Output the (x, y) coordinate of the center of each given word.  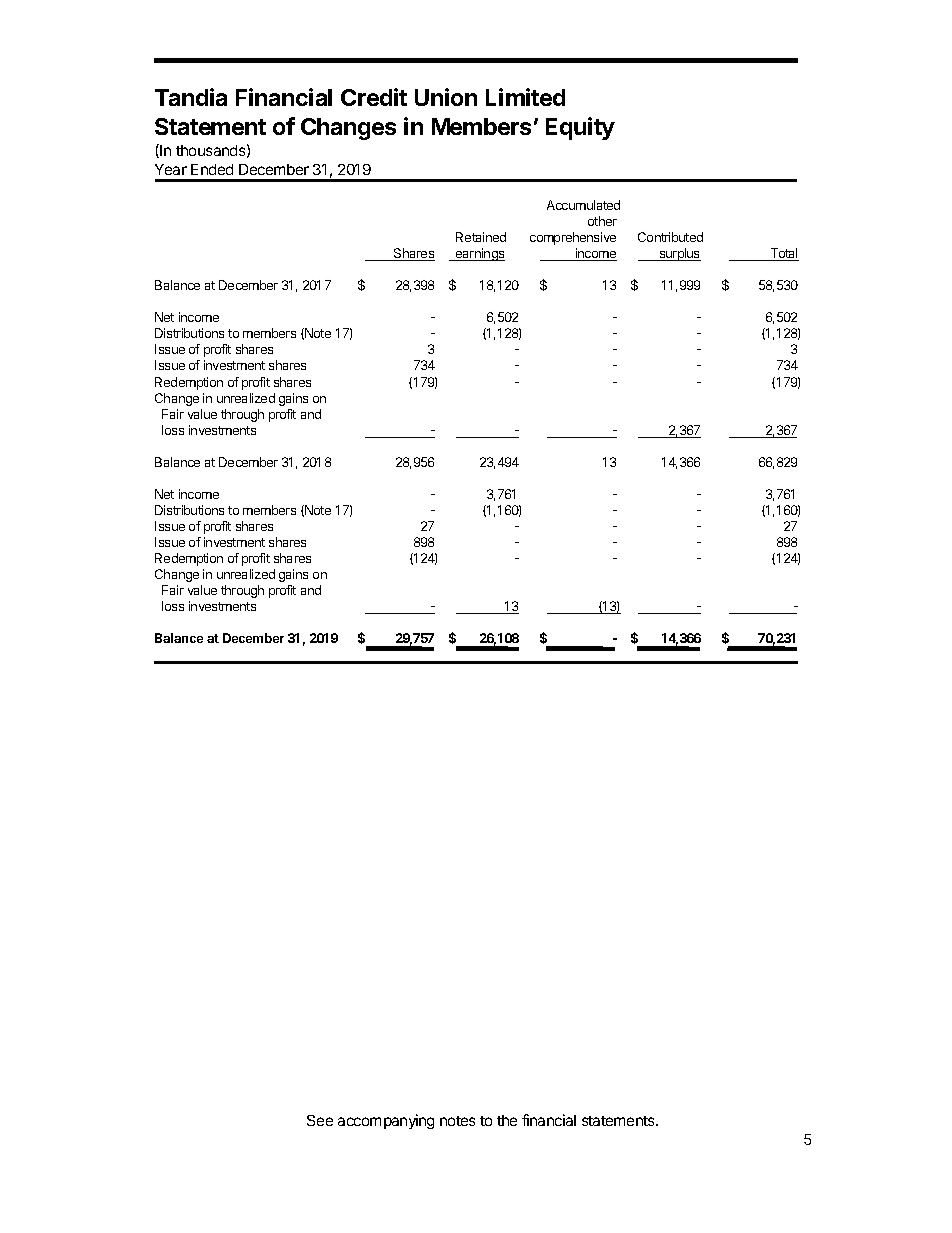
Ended (212, 169)
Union (446, 97)
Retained (481, 237)
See (320, 1120)
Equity (580, 128)
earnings (479, 254)
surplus (679, 254)
